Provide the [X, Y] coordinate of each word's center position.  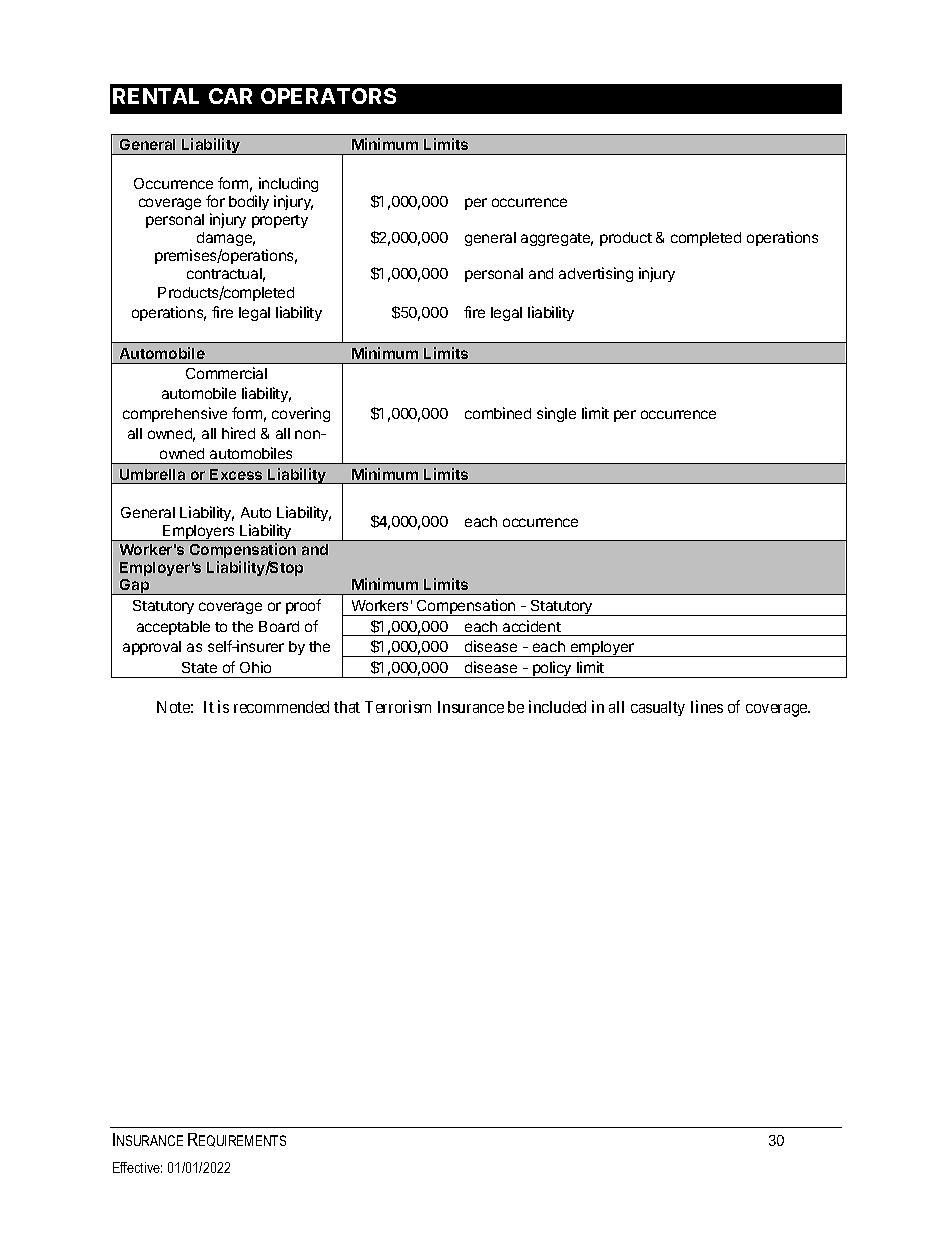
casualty [658, 708]
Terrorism [398, 706]
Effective [137, 1167]
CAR [230, 96]
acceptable [173, 628]
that [347, 707]
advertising [596, 274]
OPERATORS [328, 96]
